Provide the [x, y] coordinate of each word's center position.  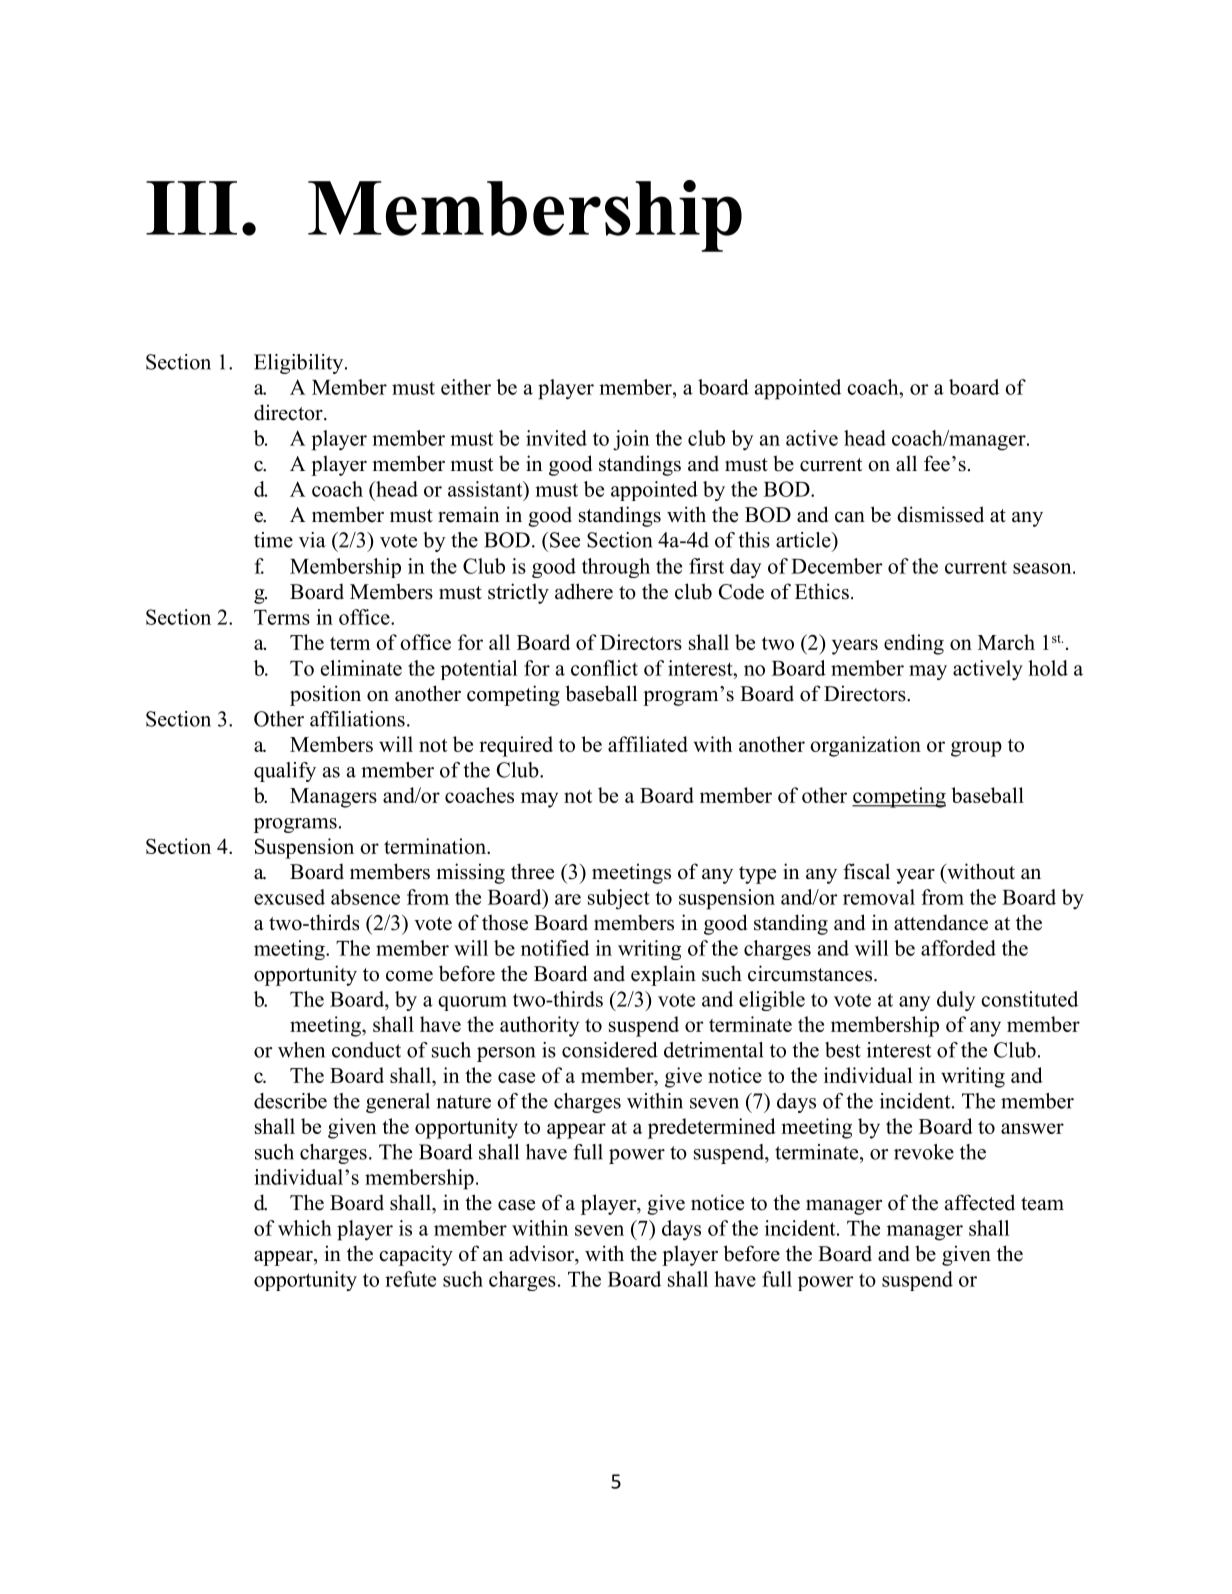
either [466, 387]
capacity [416, 1255]
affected [980, 1202]
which [305, 1228]
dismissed [940, 514]
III [191, 208]
